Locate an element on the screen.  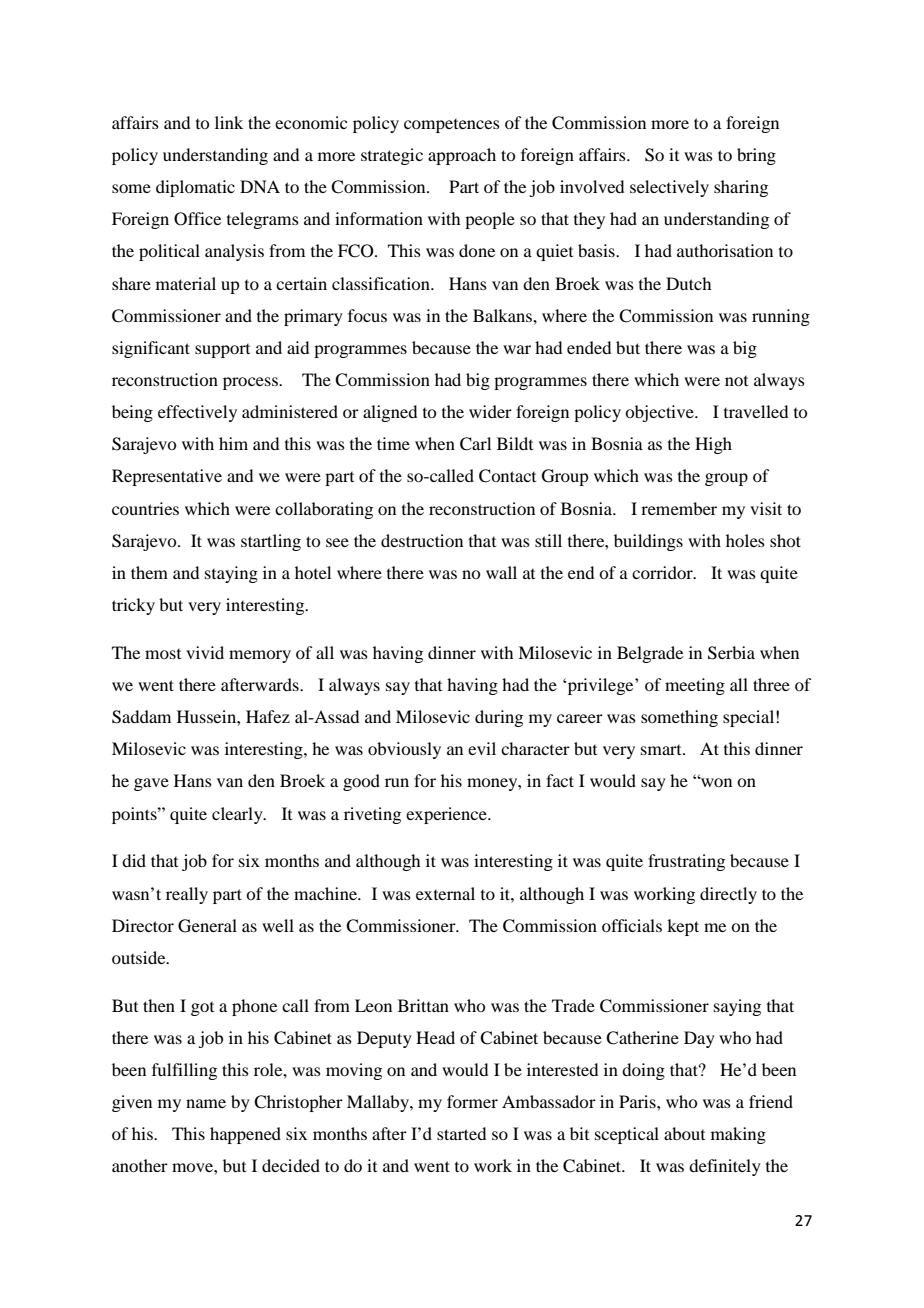
wider is located at coordinates (490, 411).
